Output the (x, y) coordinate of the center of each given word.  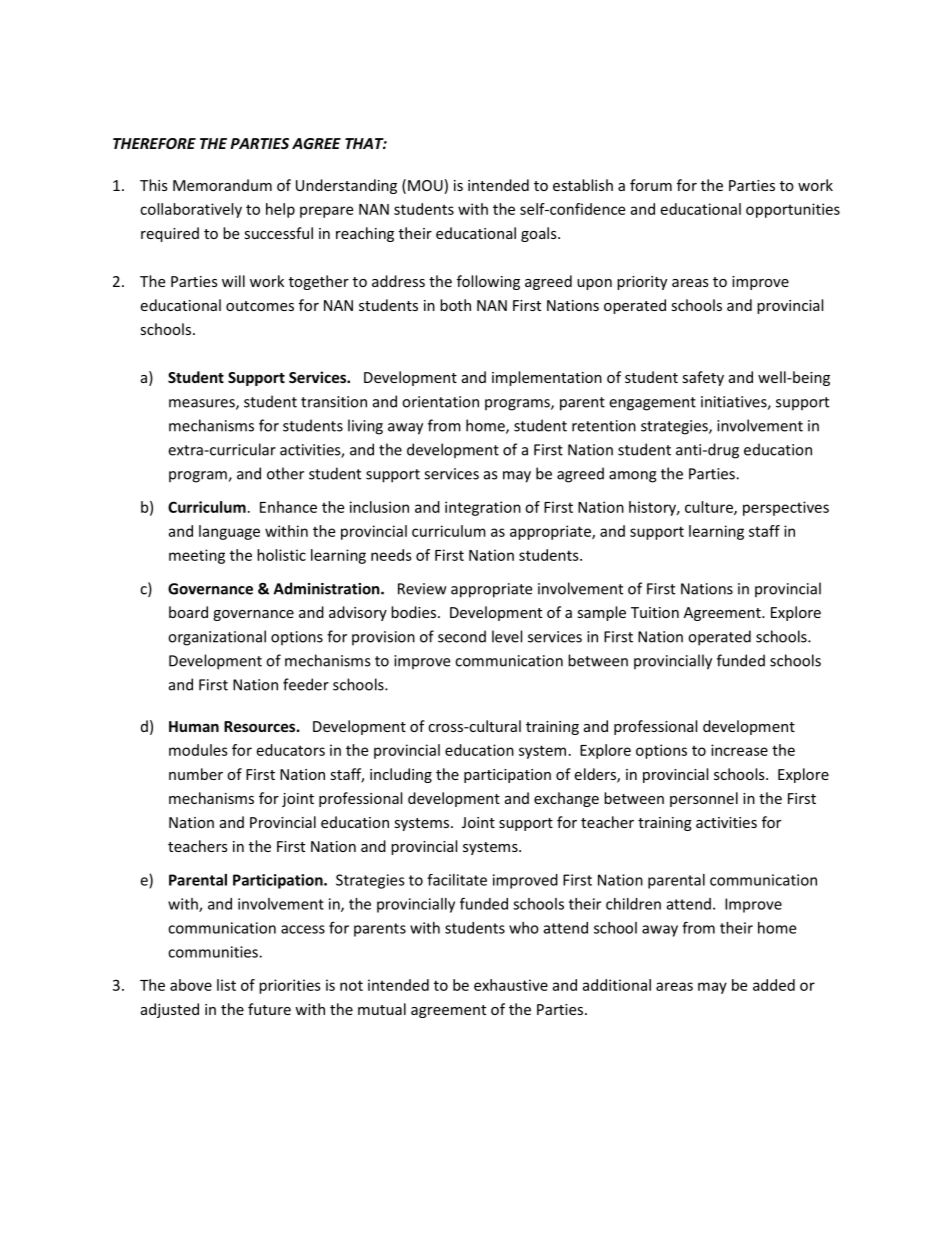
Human (194, 726)
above (191, 985)
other (285, 473)
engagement (652, 404)
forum (651, 185)
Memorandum (222, 185)
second (462, 636)
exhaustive (511, 985)
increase (739, 750)
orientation (440, 402)
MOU (425, 185)
